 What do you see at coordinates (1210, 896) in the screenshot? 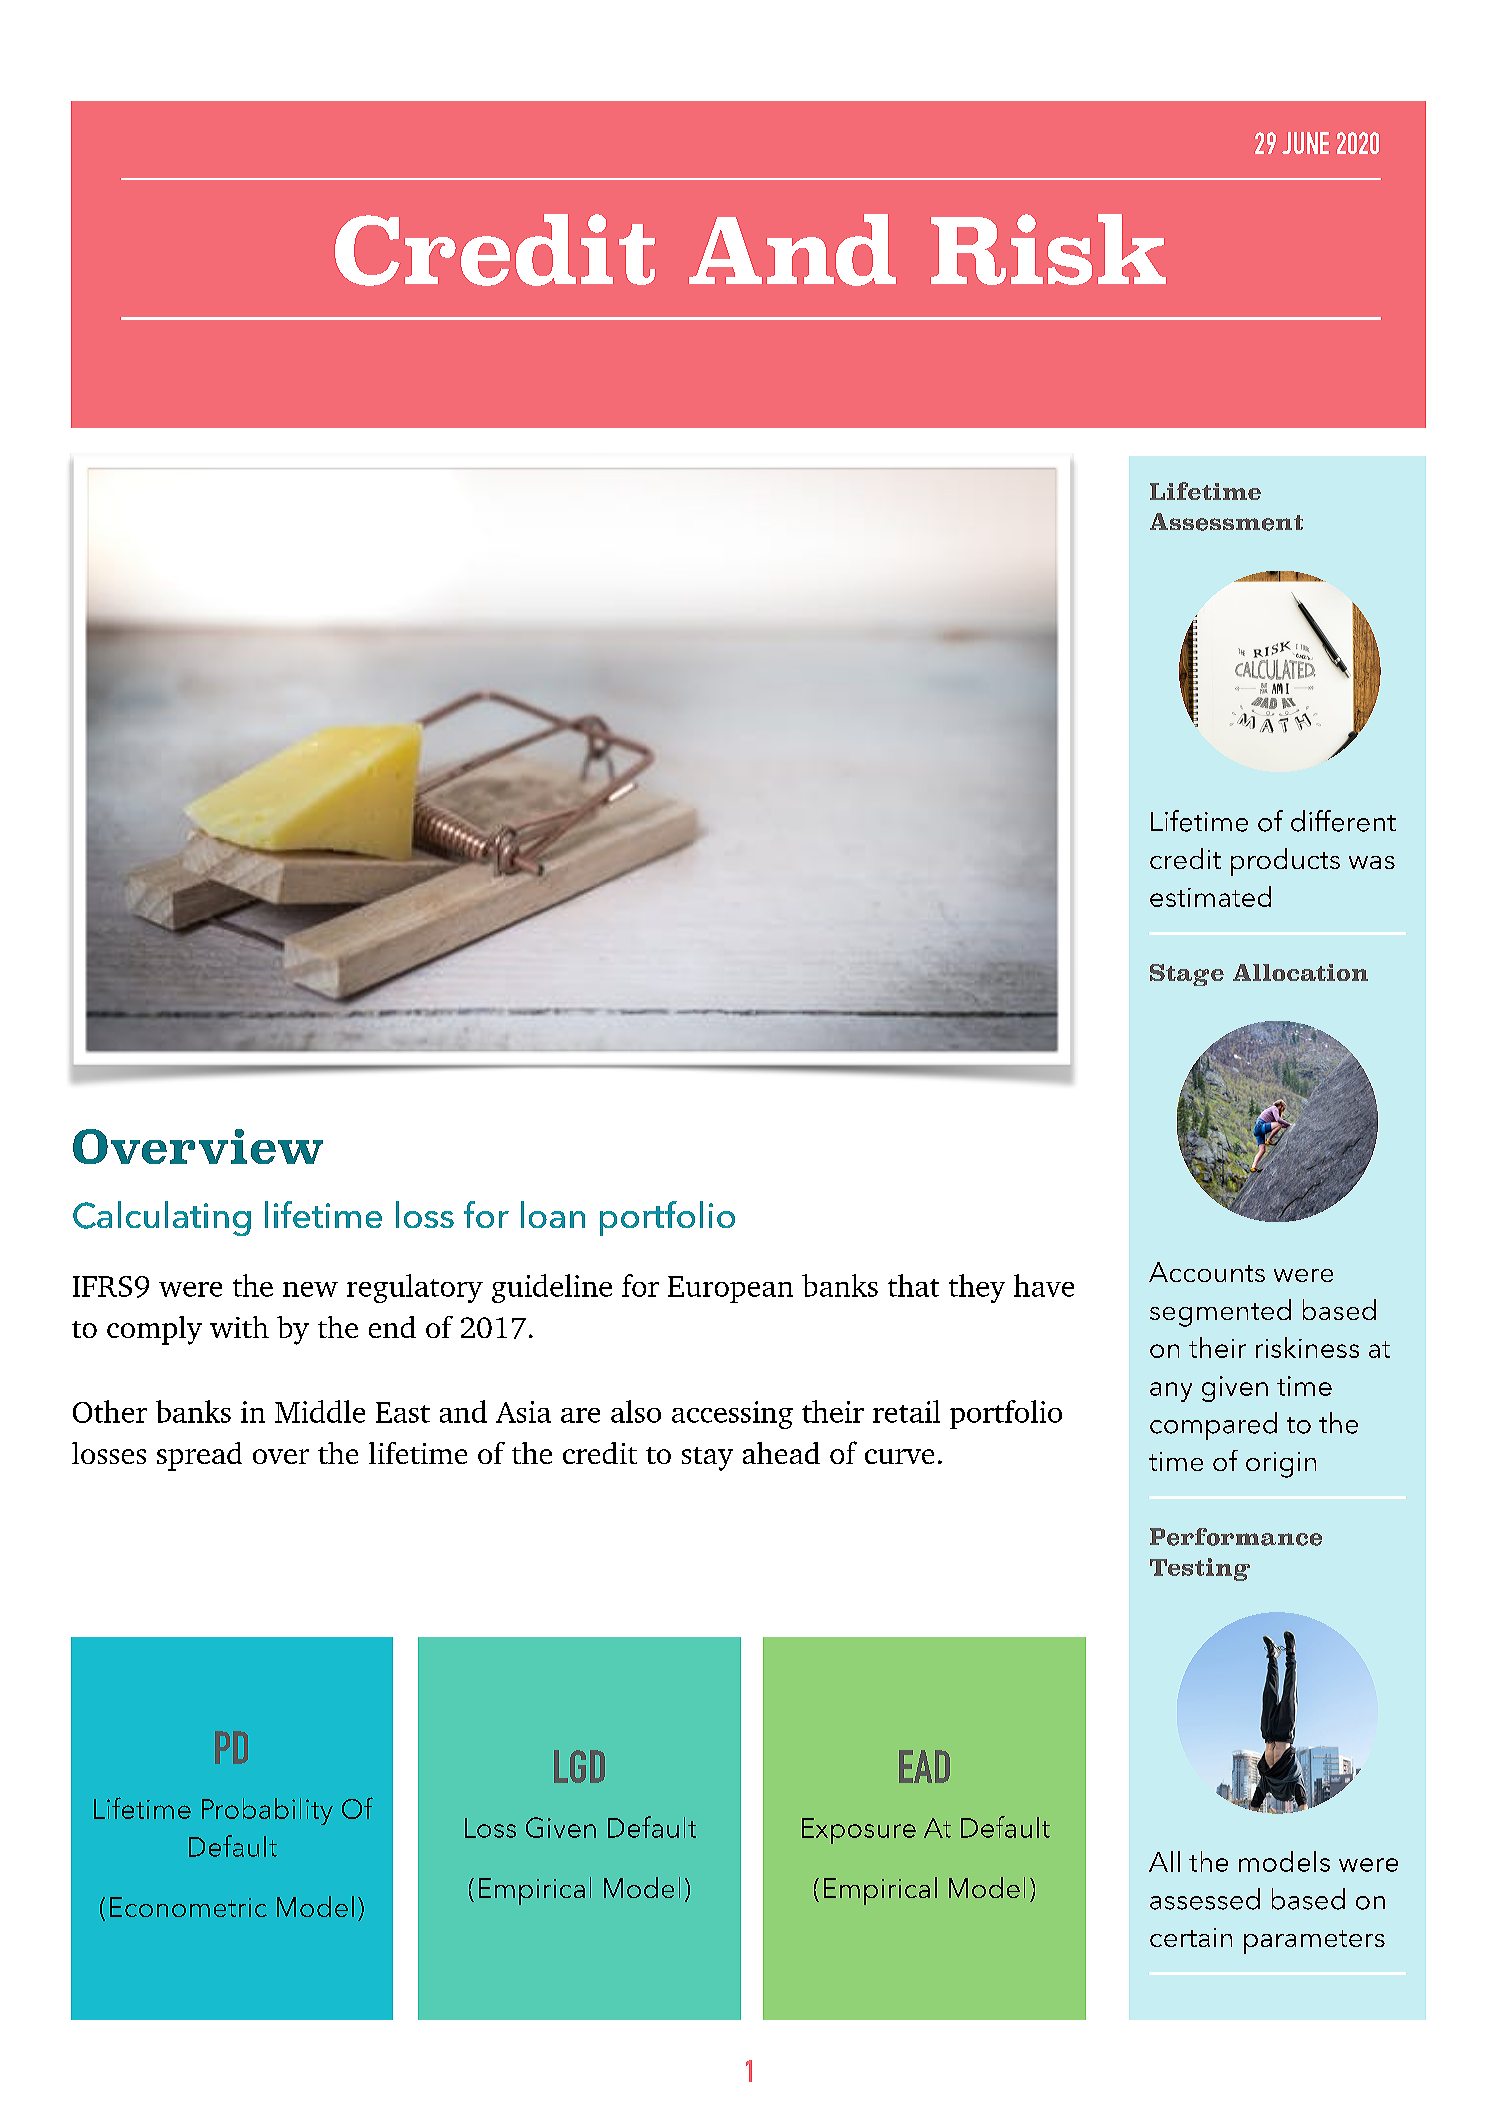
I see `estimated` at bounding box center [1210, 896].
